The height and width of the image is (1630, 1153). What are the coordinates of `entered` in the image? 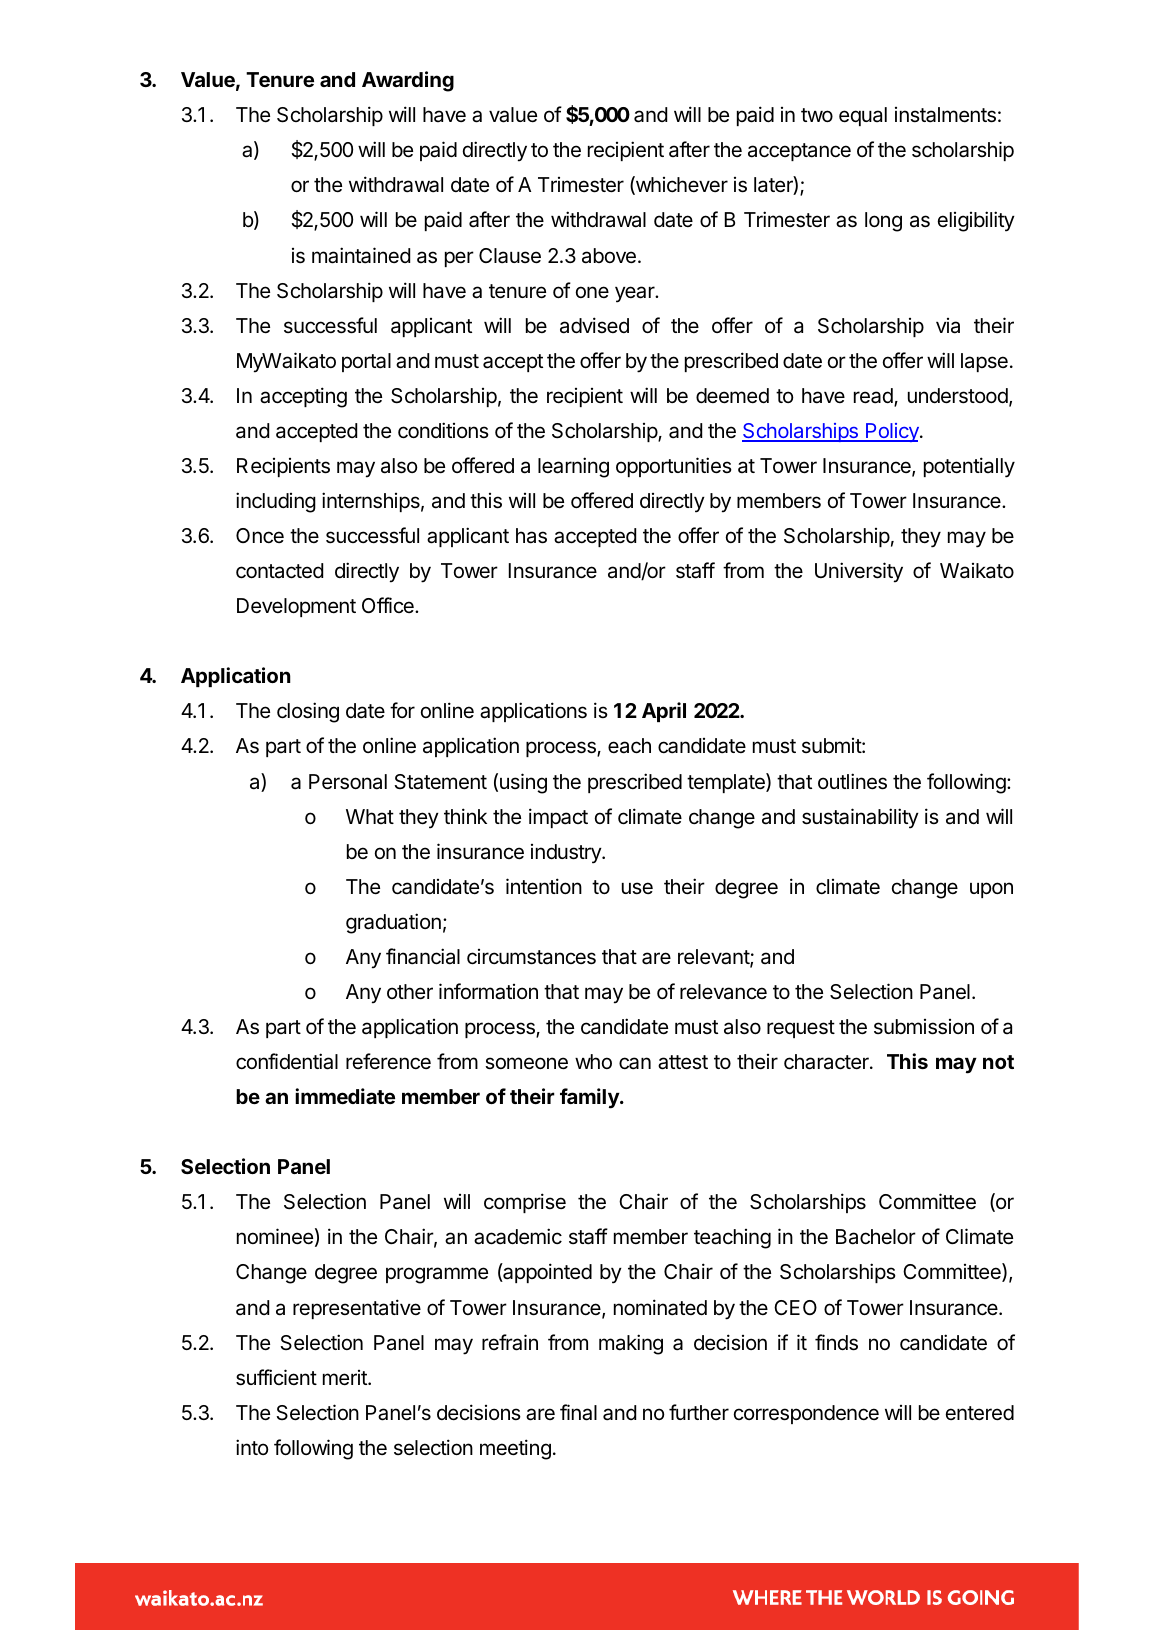 It's located at (980, 1413).
